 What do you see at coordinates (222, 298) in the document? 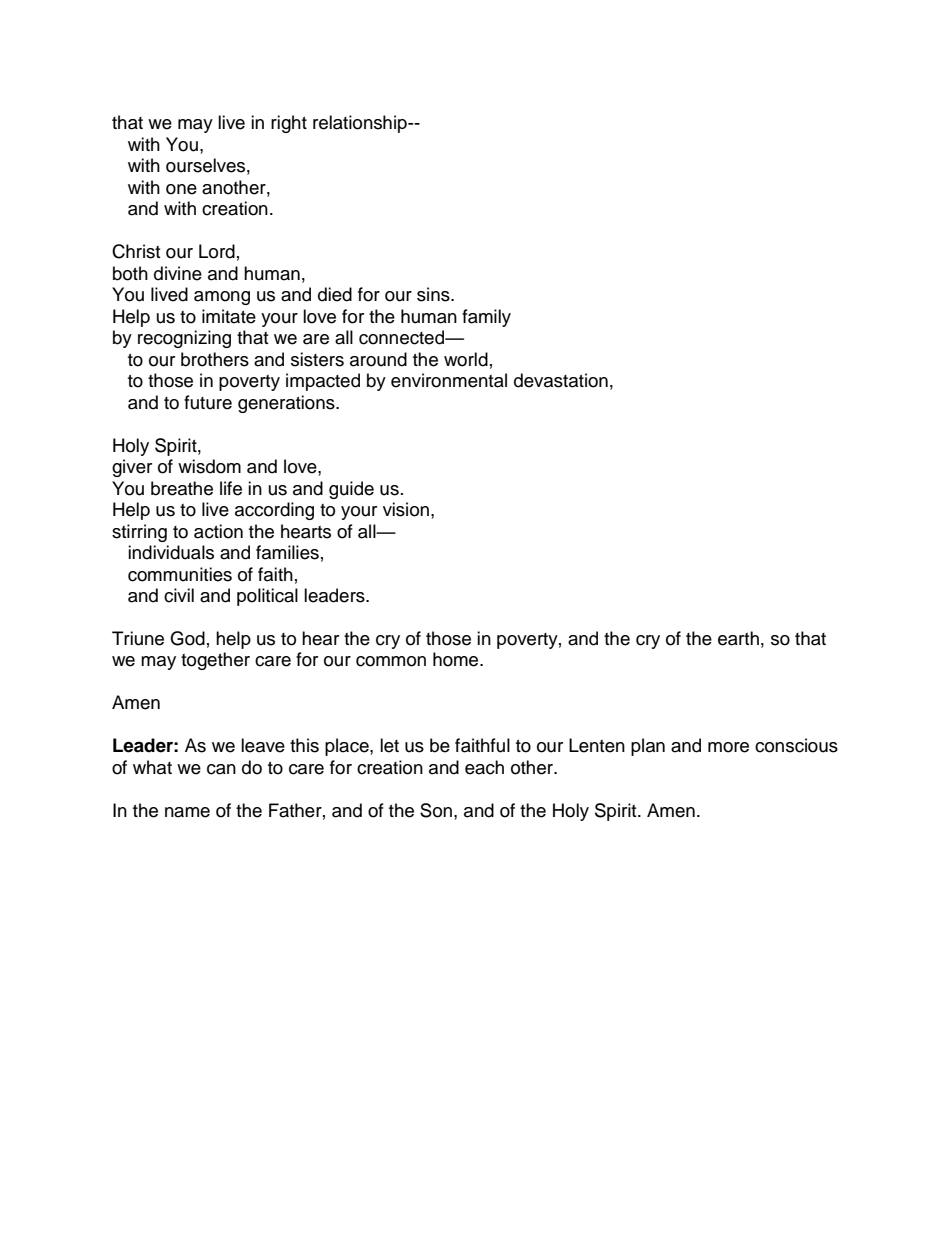
I see `among` at bounding box center [222, 298].
